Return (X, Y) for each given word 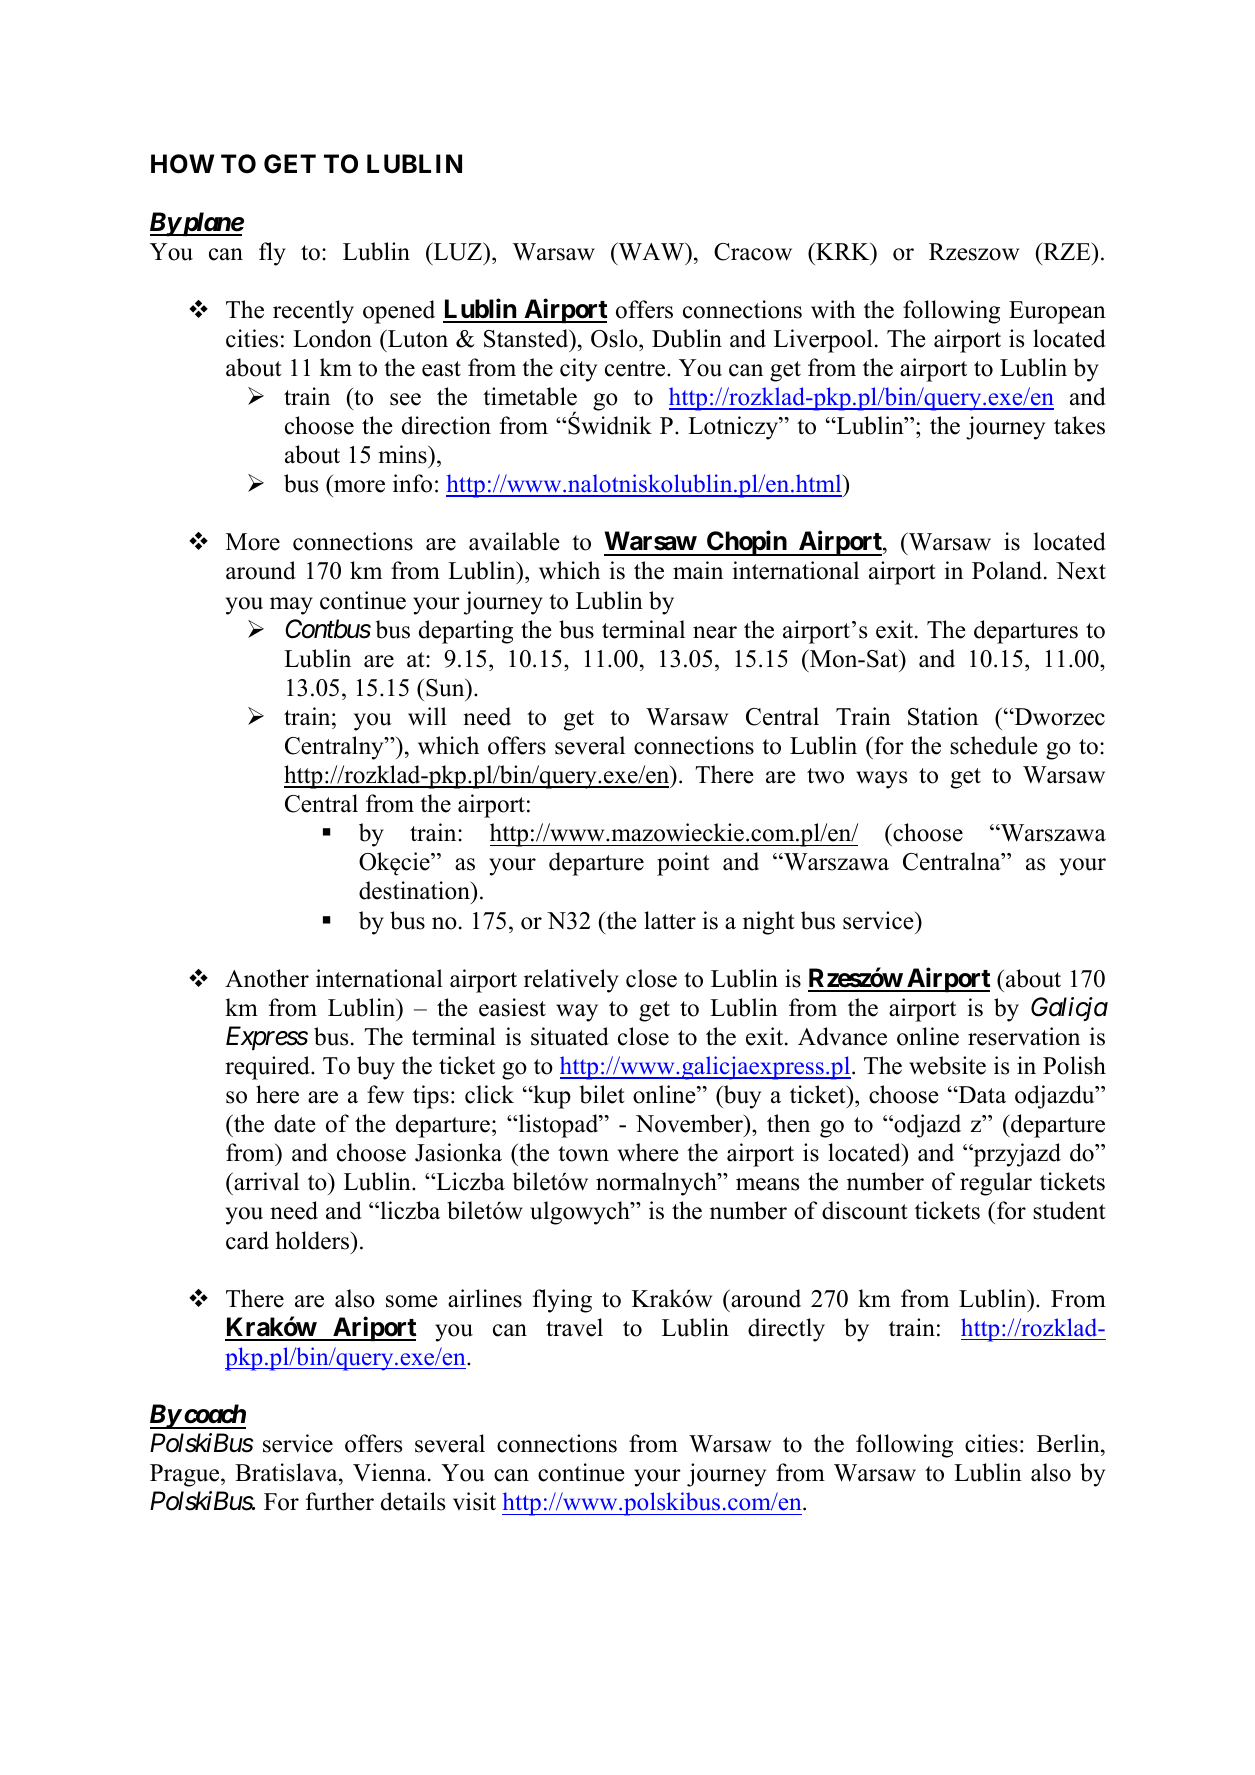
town (583, 1154)
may (291, 606)
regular (996, 1184)
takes (1079, 425)
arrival (265, 1181)
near (715, 632)
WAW (651, 251)
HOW (182, 164)
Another (267, 978)
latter (670, 920)
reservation (1024, 1036)
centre (636, 369)
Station (943, 716)
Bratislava (287, 1474)
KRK (843, 251)
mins (404, 454)
